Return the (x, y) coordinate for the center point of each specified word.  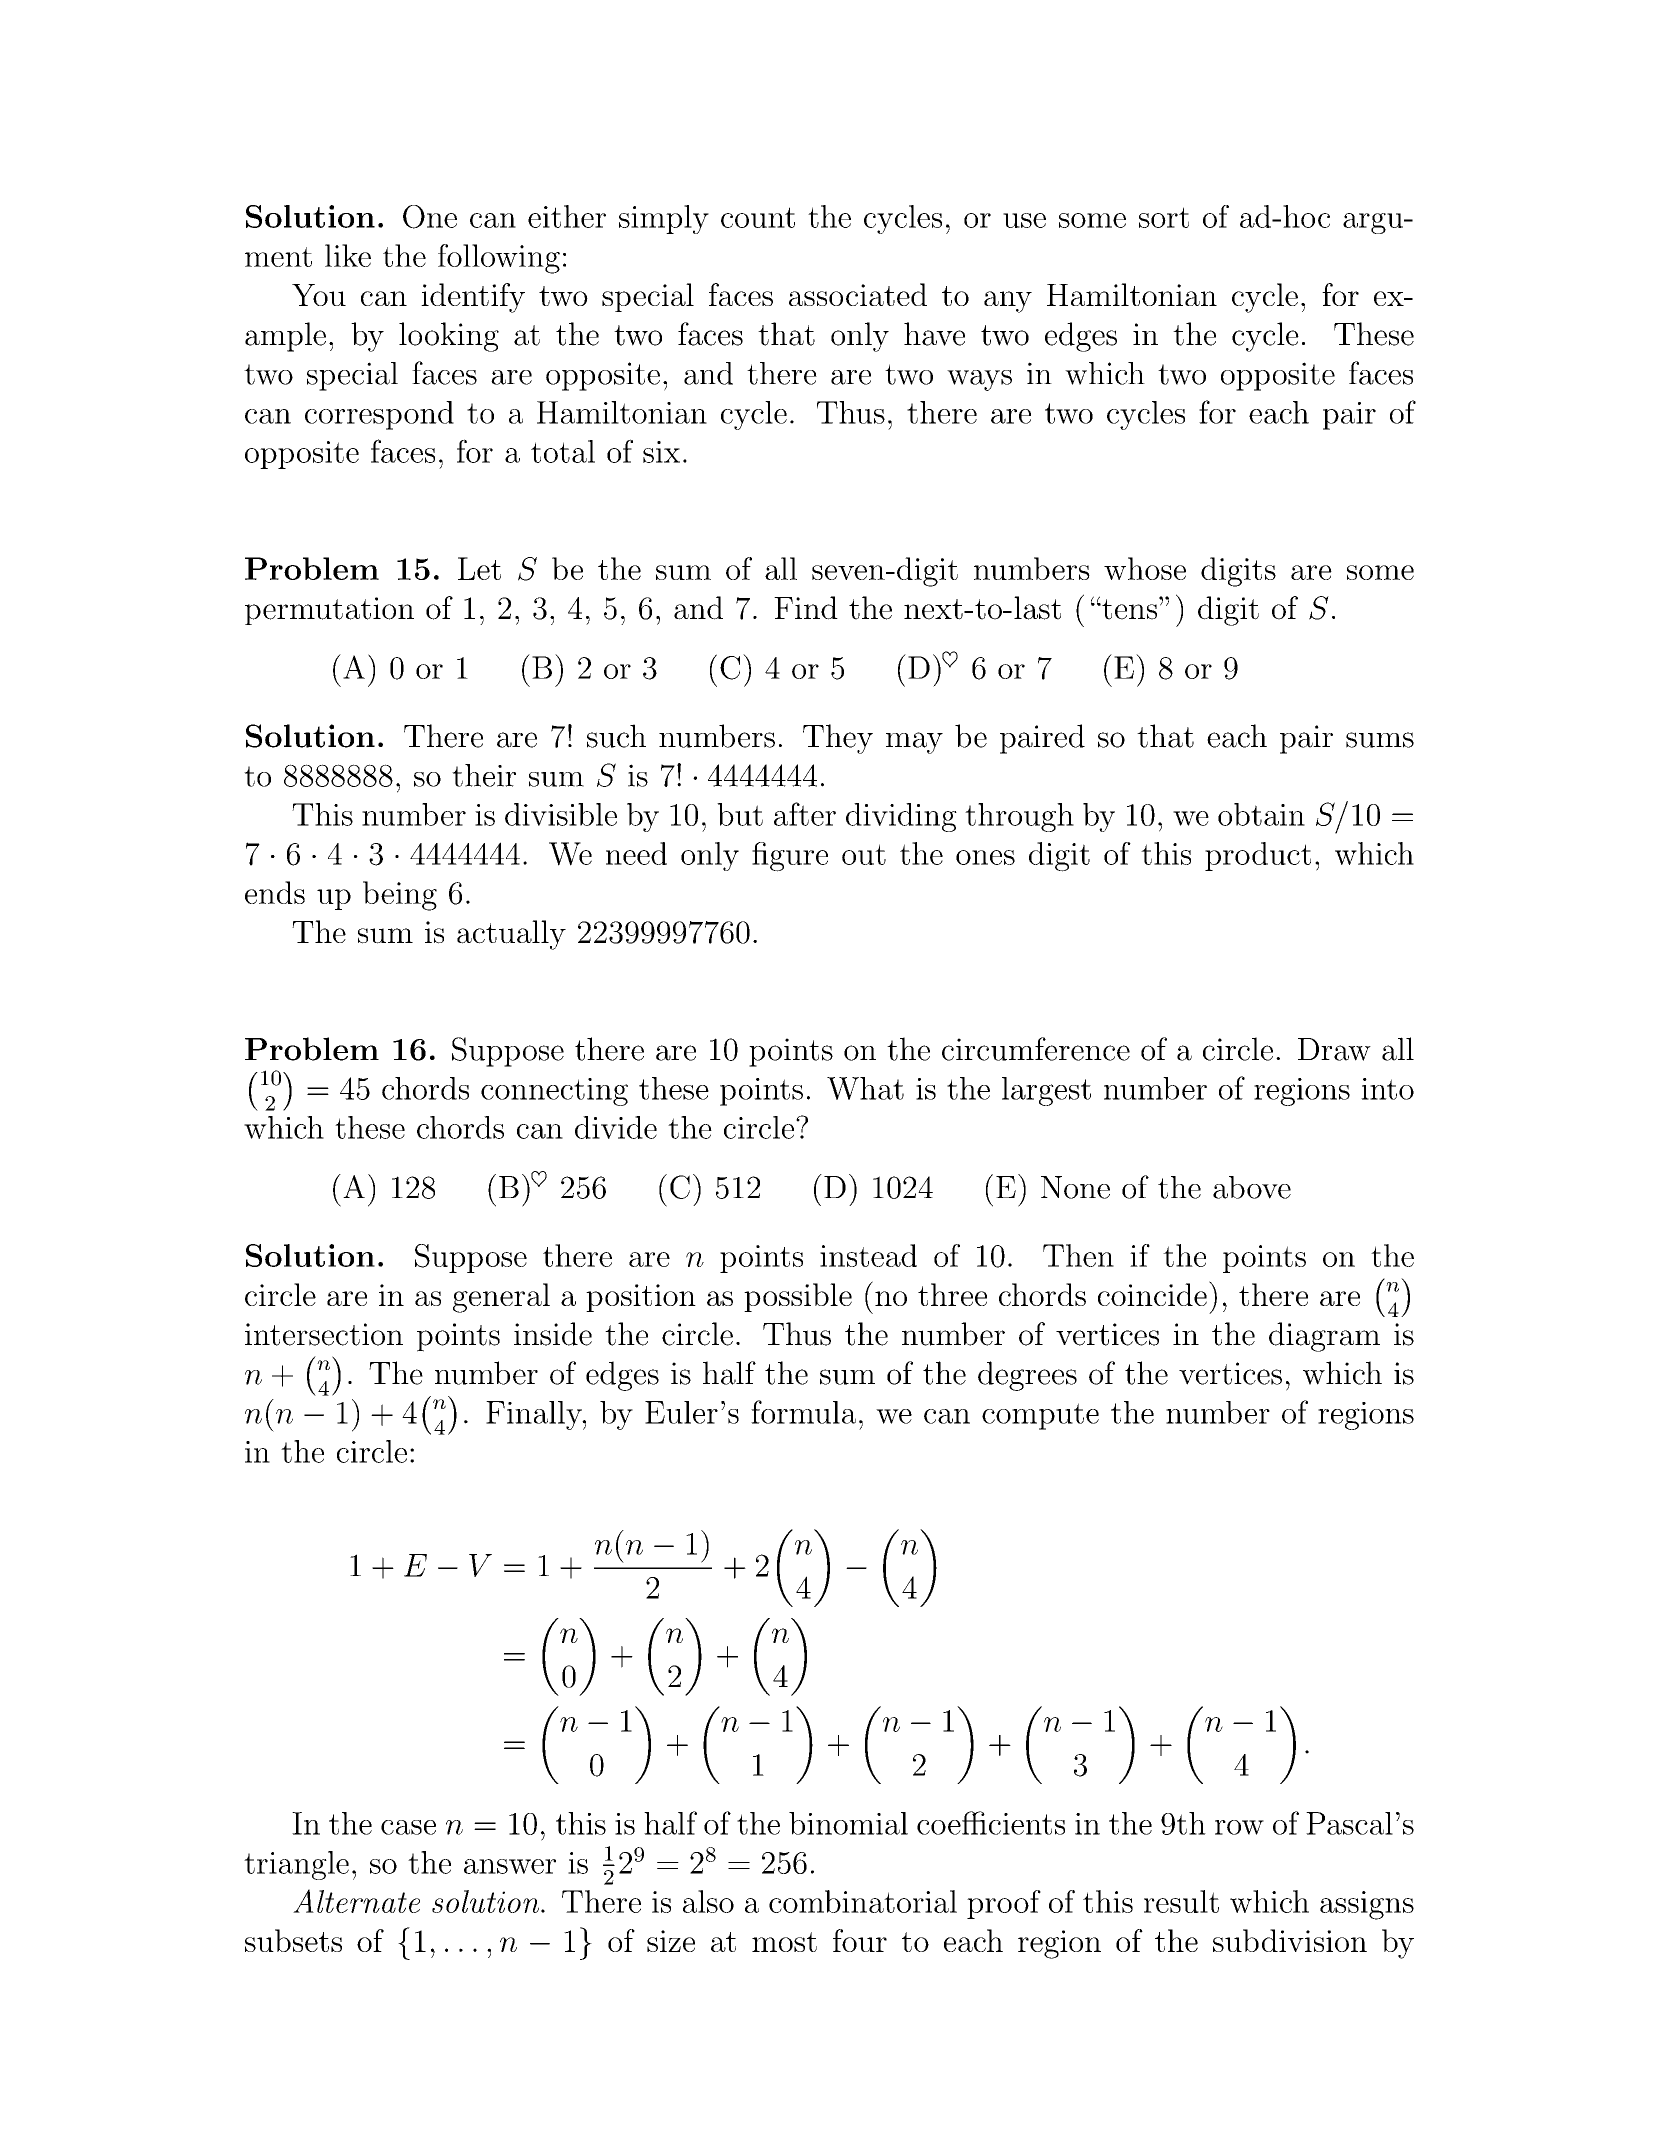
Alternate (356, 1901)
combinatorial (863, 1901)
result (1181, 1901)
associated (858, 294)
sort (1164, 217)
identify (473, 298)
